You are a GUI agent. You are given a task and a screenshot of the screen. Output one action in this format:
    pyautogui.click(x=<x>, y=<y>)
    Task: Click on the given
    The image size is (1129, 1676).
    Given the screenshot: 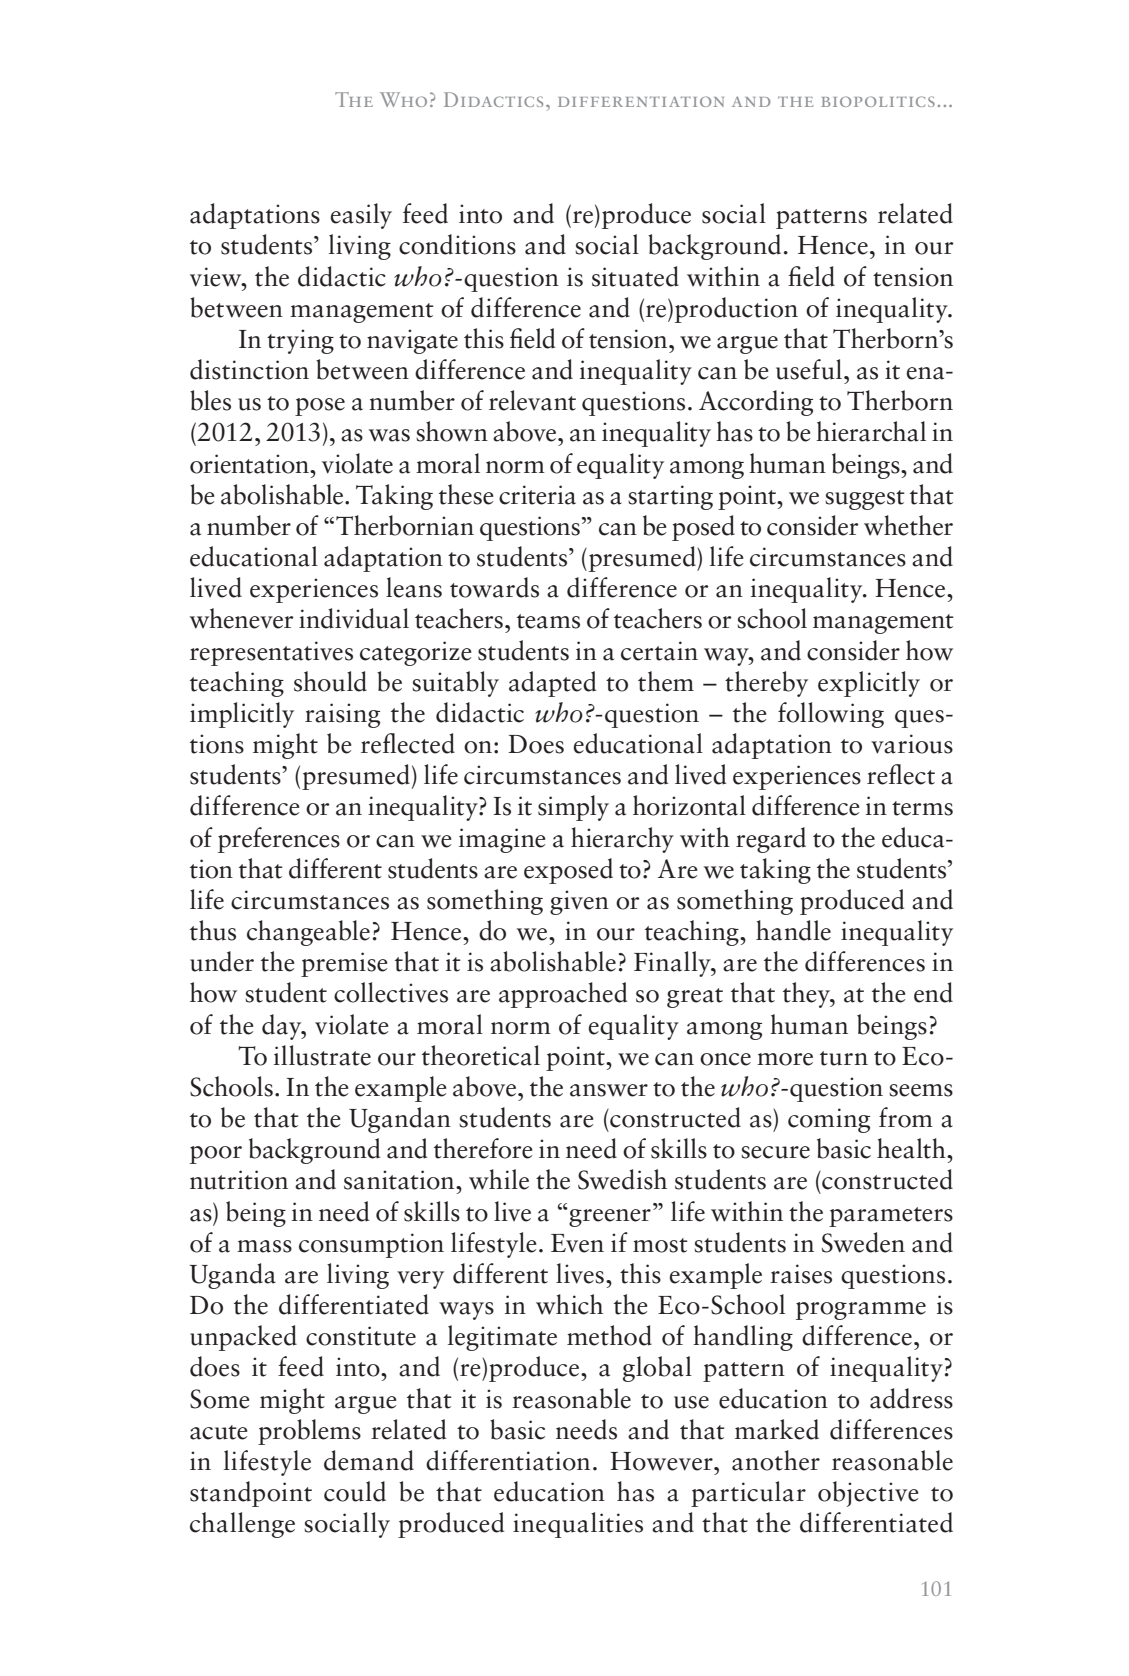 What is the action you would take?
    pyautogui.click(x=579, y=902)
